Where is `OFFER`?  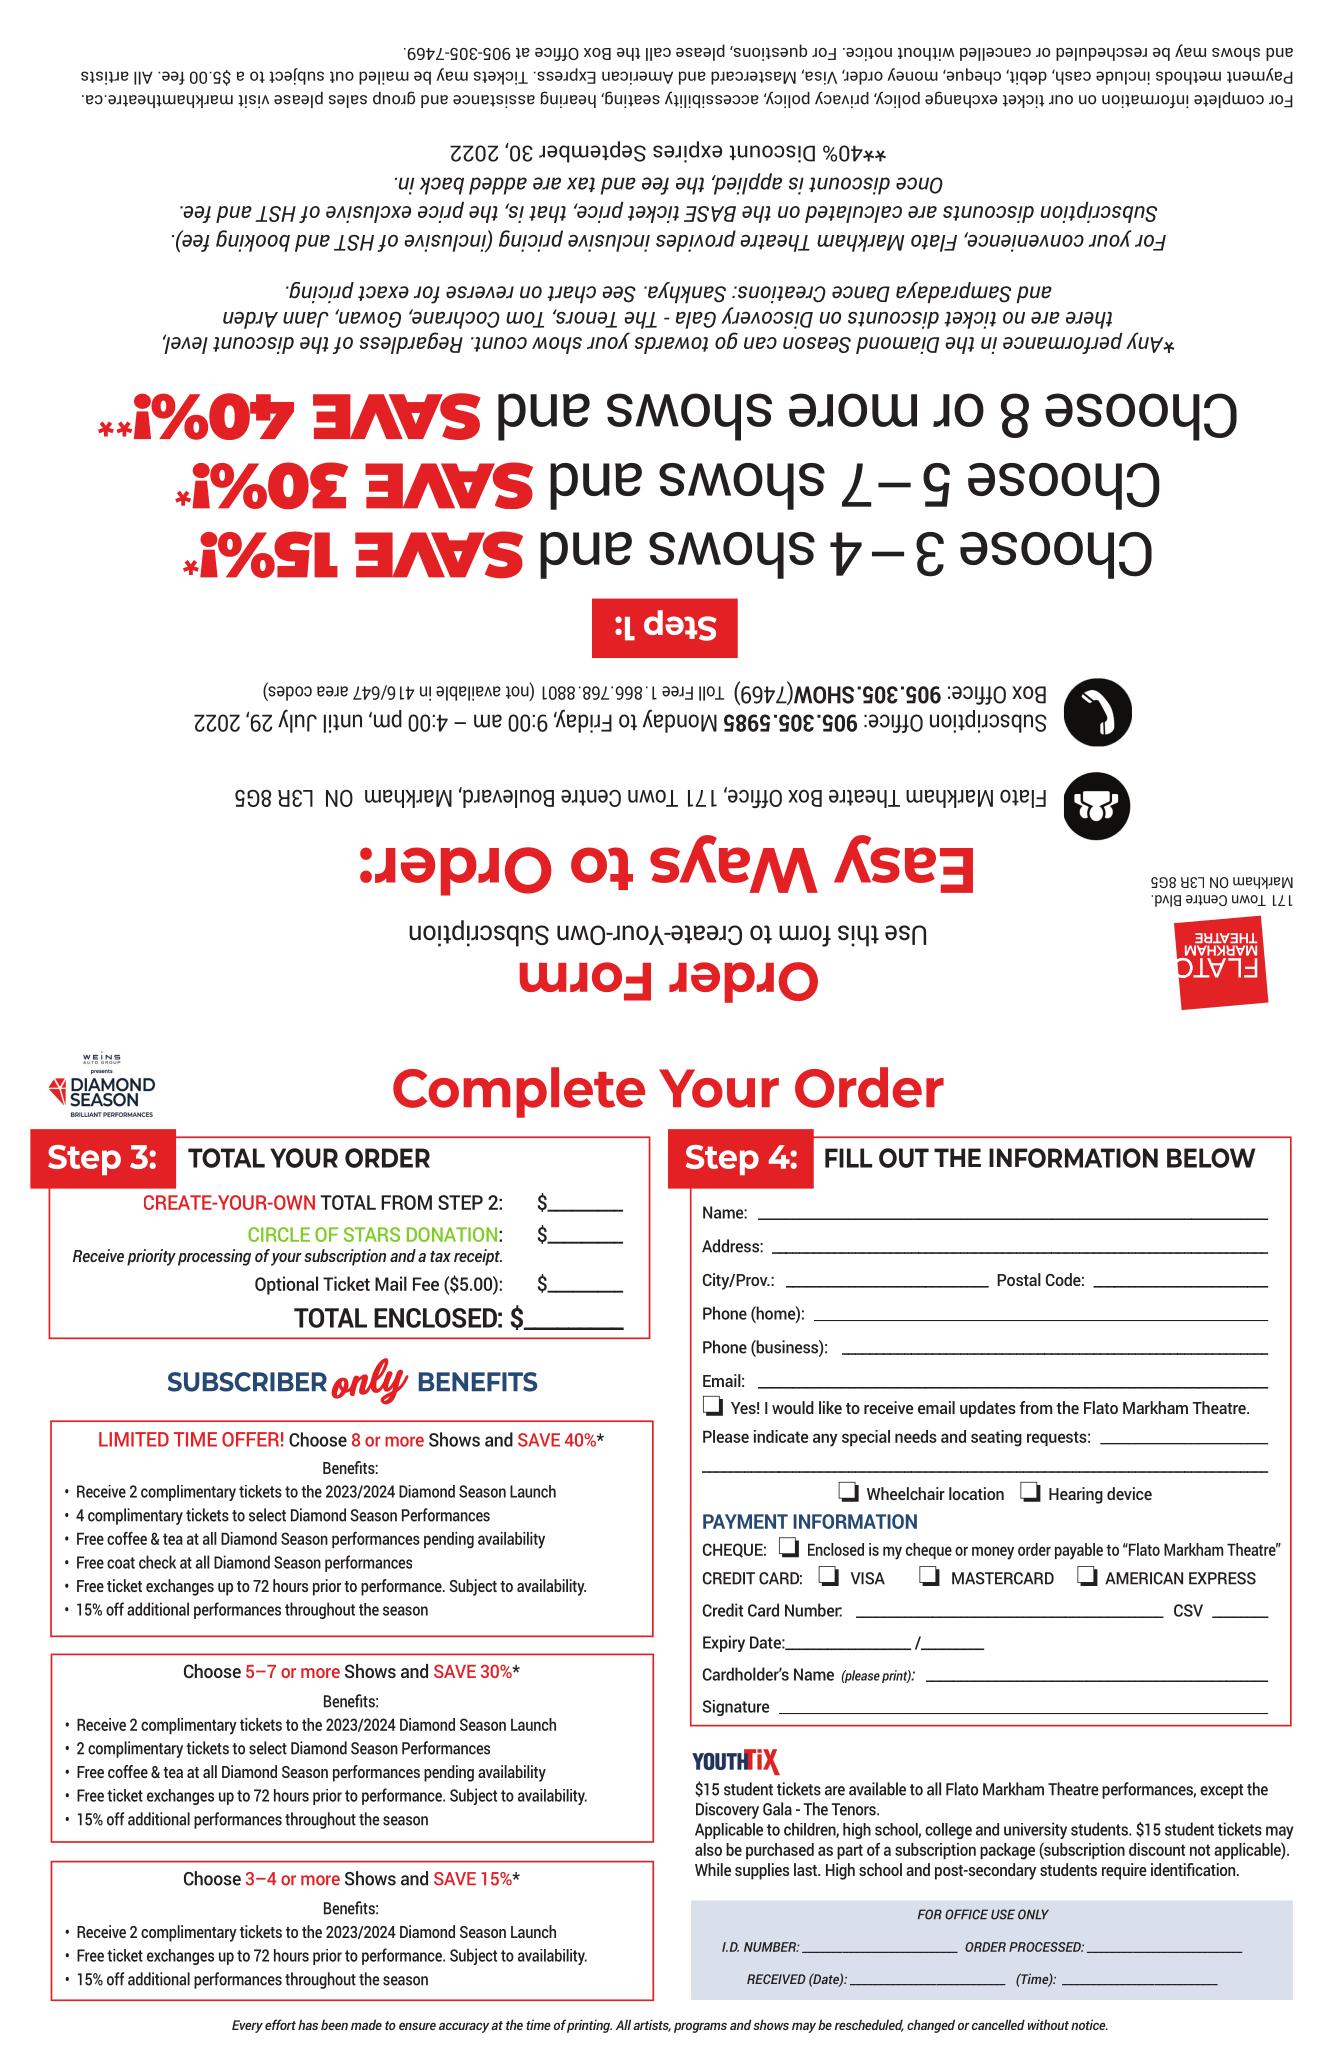
OFFER is located at coordinates (250, 1439).
